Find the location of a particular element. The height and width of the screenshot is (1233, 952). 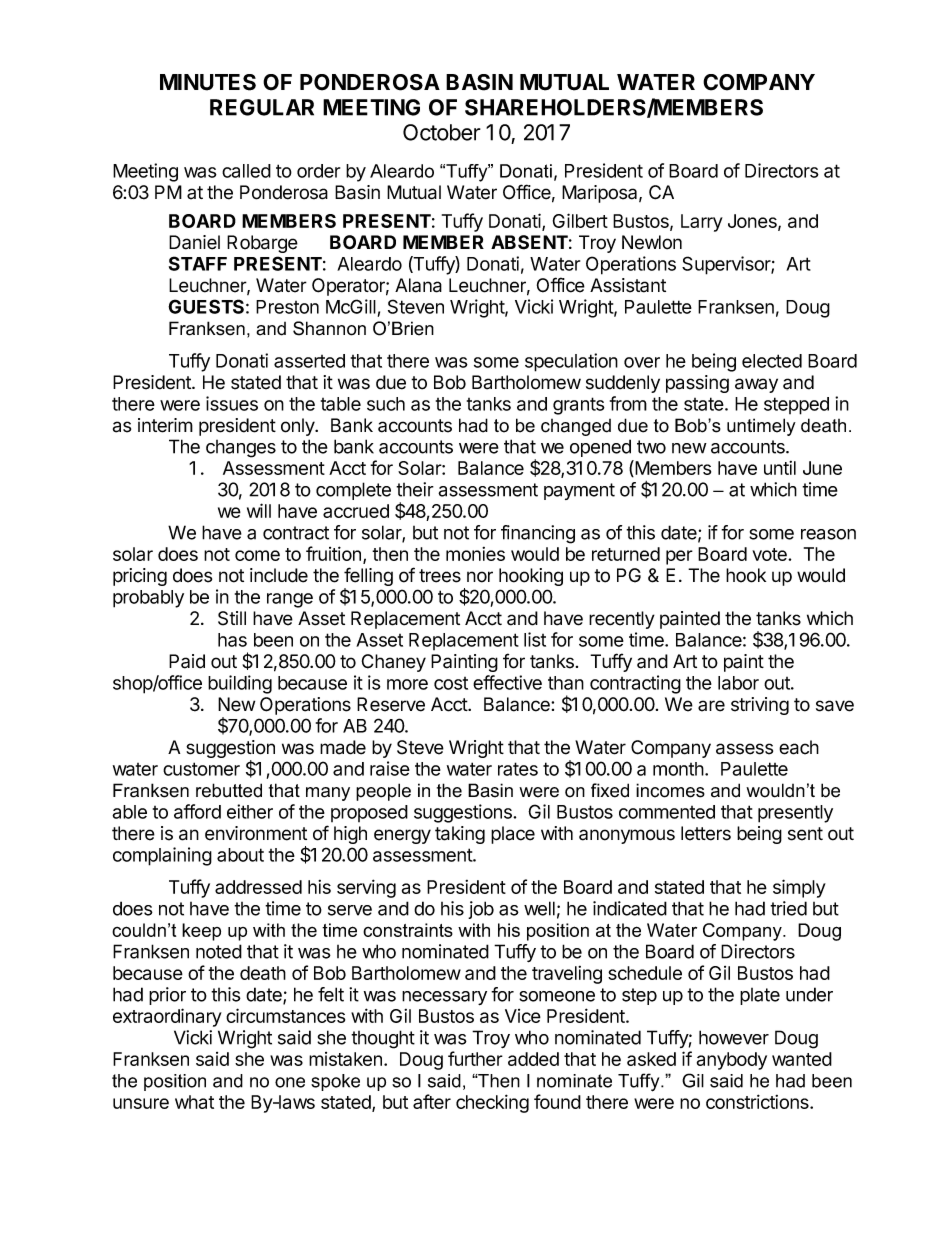

what is located at coordinates (194, 1102).
